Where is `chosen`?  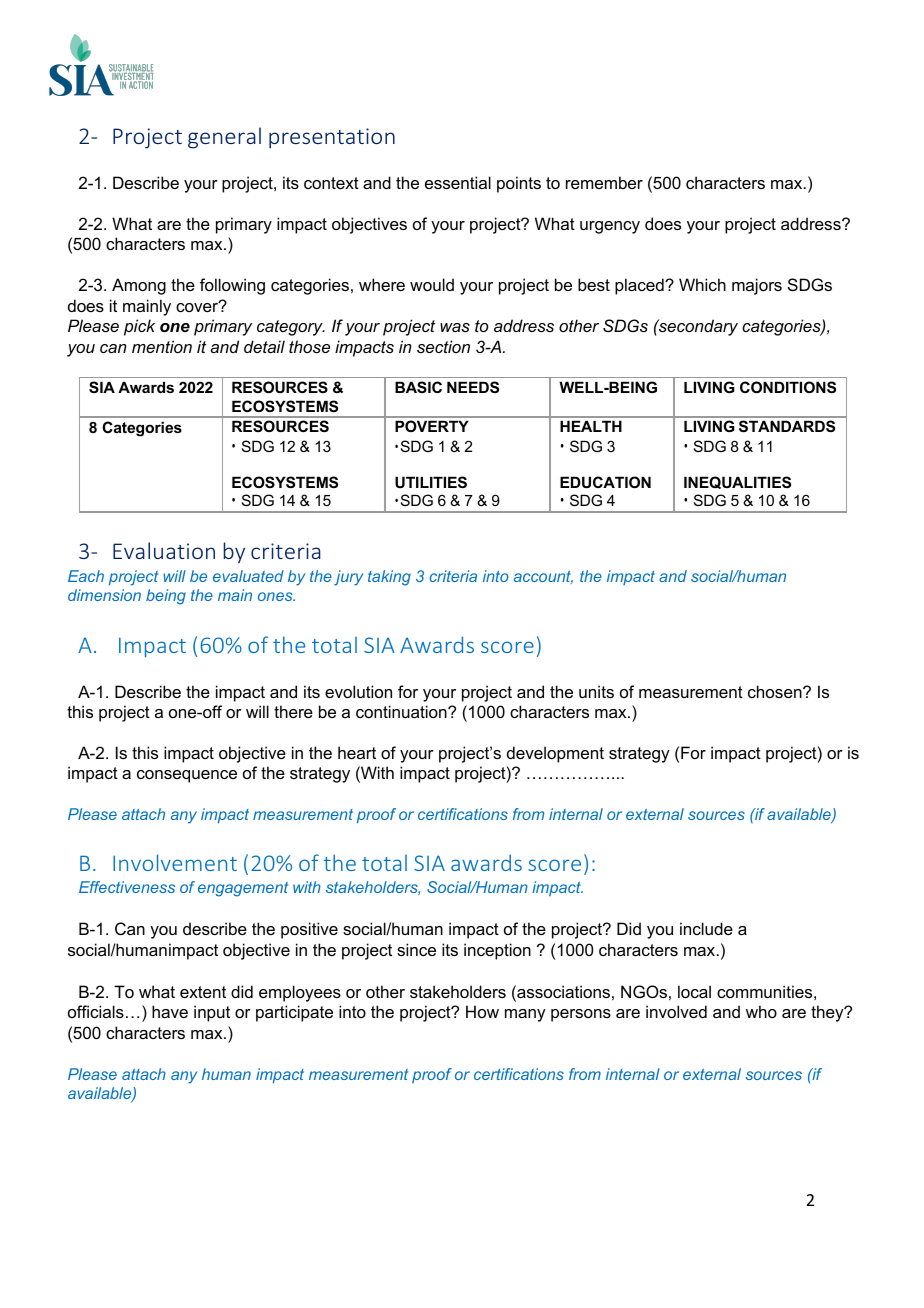 chosen is located at coordinates (776, 691).
